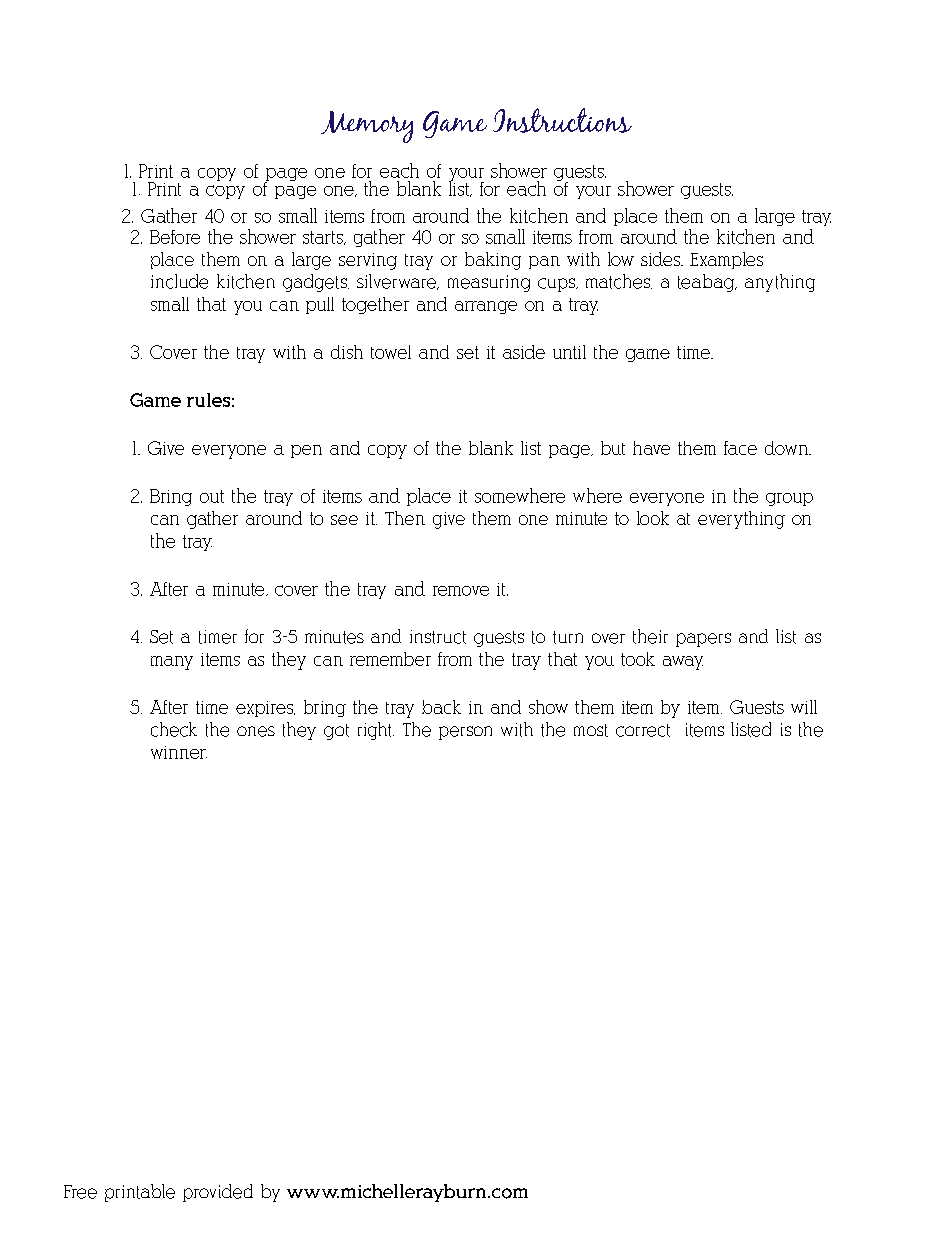 Image resolution: width=952 pixels, height=1233 pixels. Describe the element at coordinates (741, 520) in the screenshot. I see `everything` at that location.
